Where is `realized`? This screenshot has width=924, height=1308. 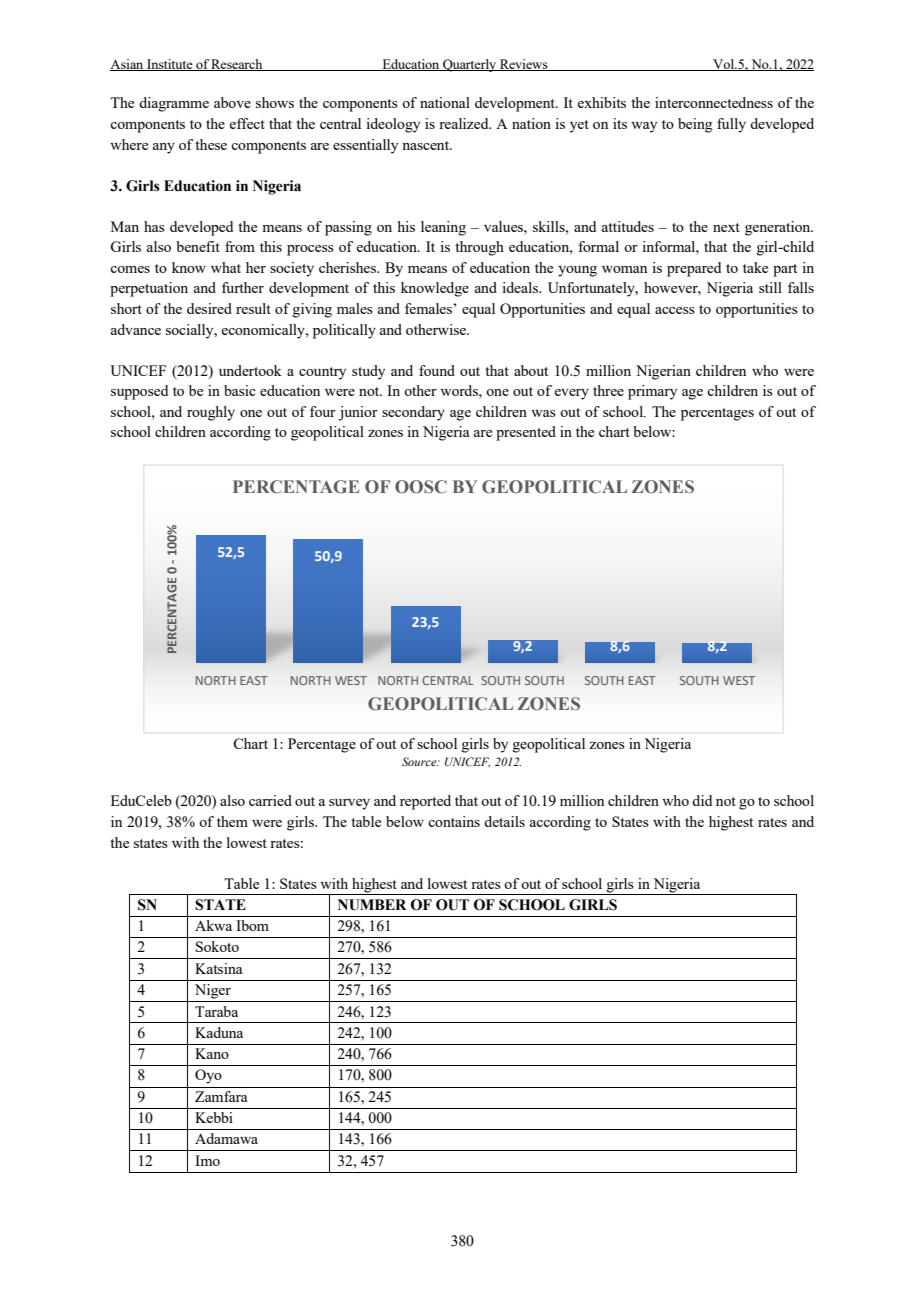 realized is located at coordinates (465, 123).
